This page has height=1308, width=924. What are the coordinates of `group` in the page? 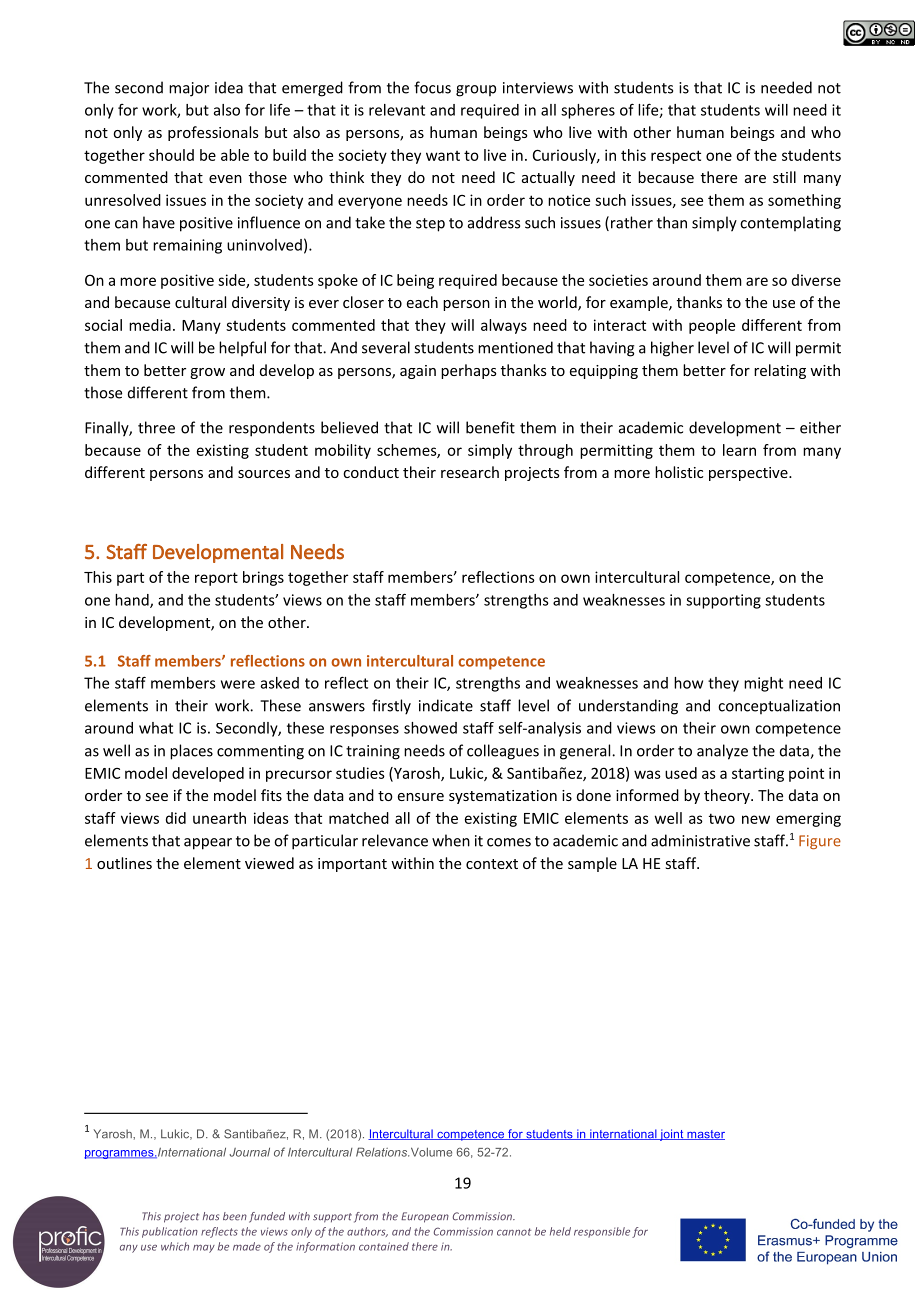 It's located at (476, 91).
